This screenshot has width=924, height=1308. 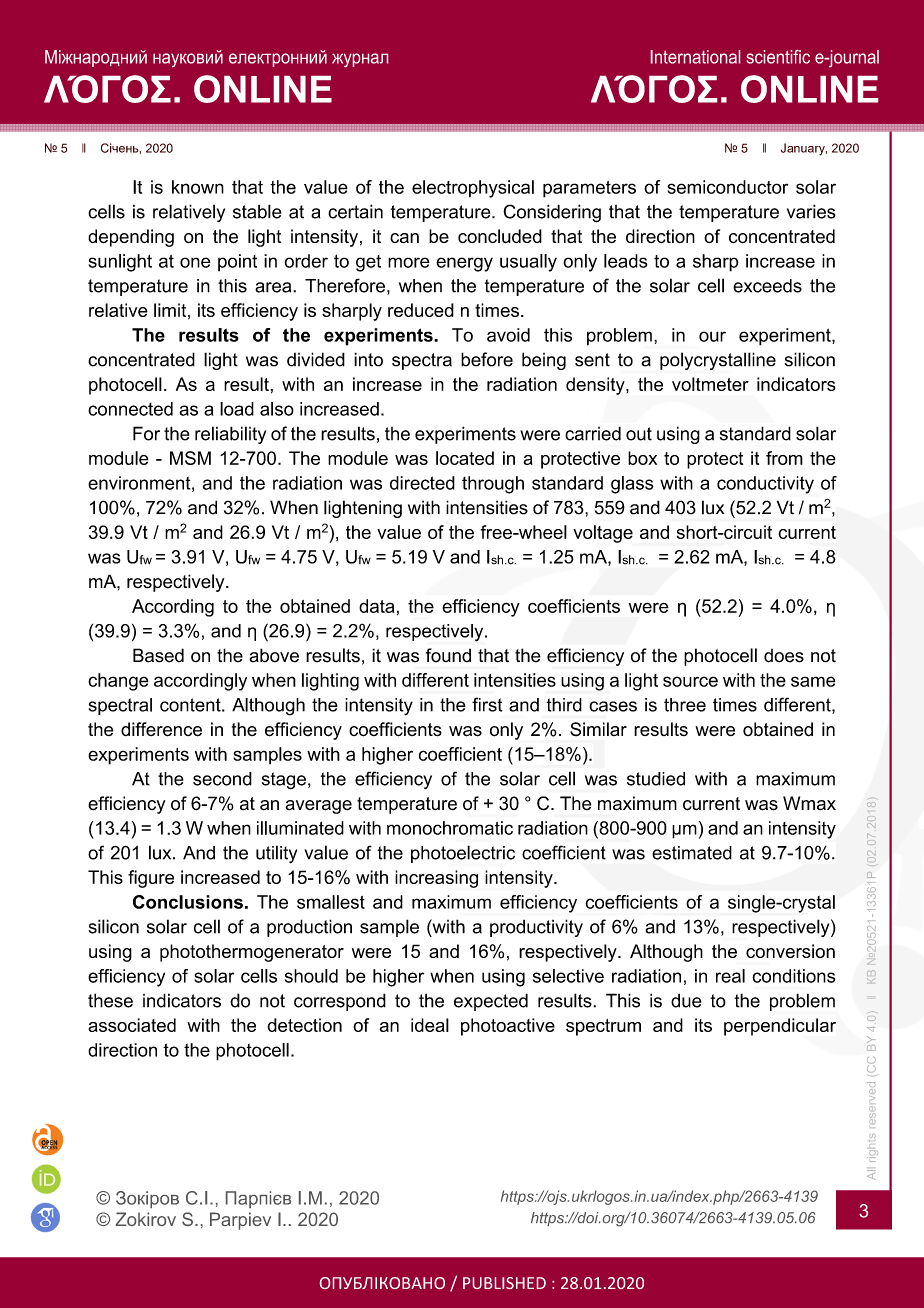 What do you see at coordinates (158, 655) in the screenshot?
I see `Based` at bounding box center [158, 655].
